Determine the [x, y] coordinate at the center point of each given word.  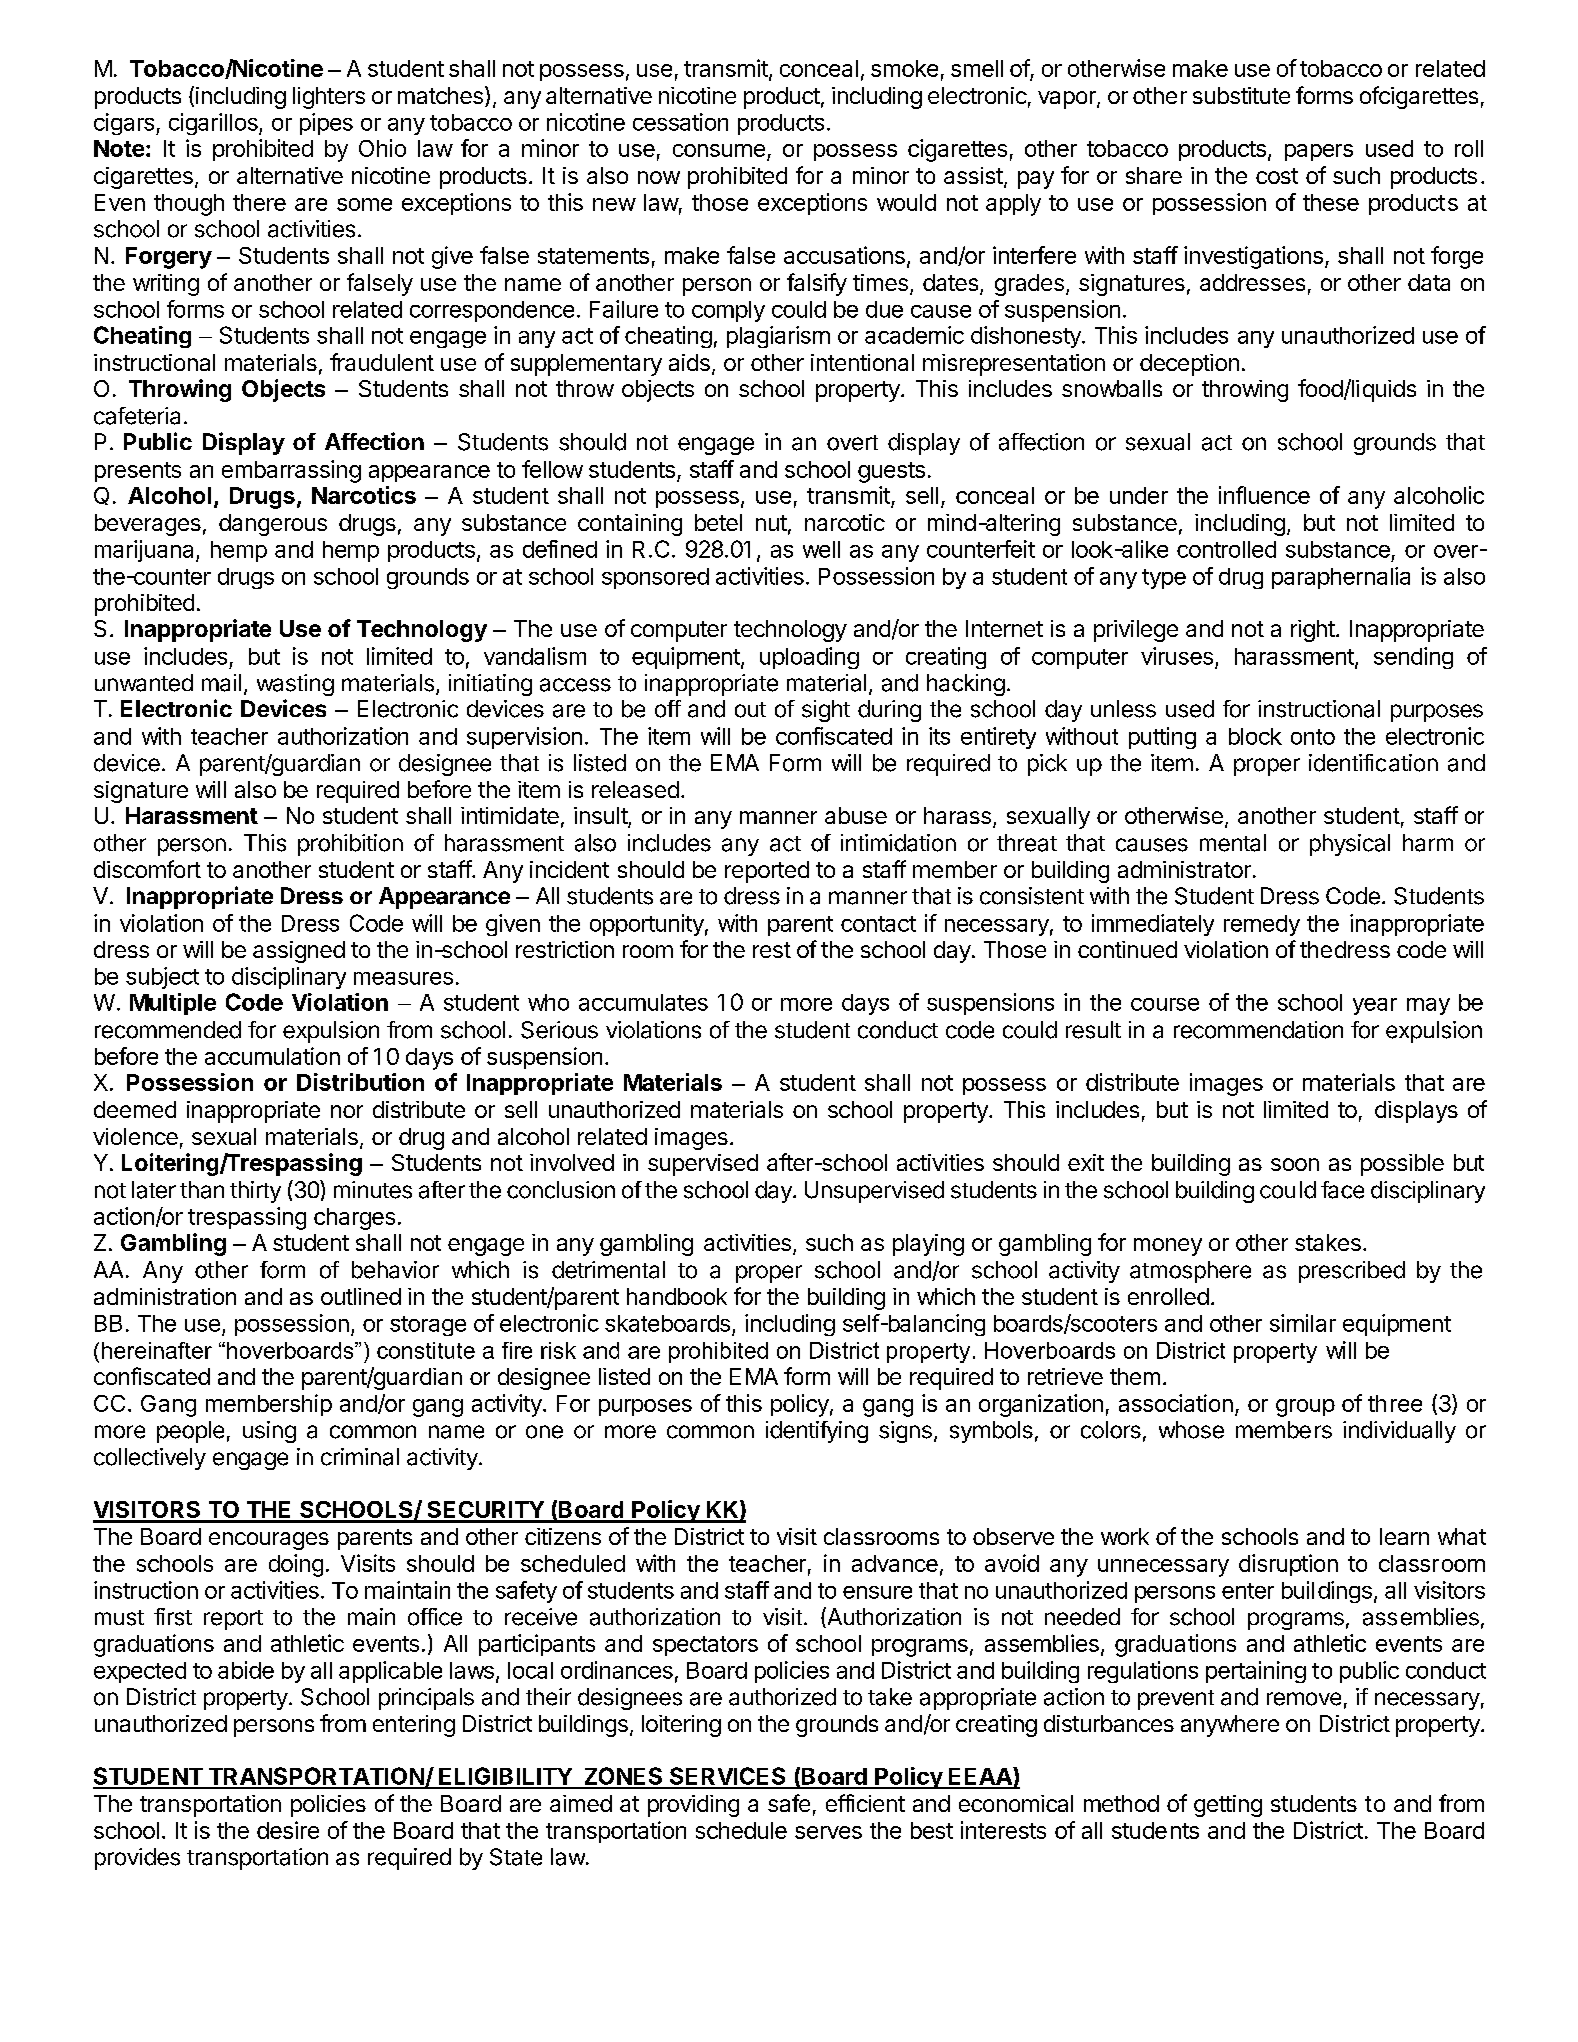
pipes [326, 124]
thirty [255, 1192]
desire [288, 1830]
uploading [809, 658]
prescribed [1352, 1272]
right [1313, 631]
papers [1319, 152]
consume [719, 150]
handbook [677, 1296]
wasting [295, 685]
